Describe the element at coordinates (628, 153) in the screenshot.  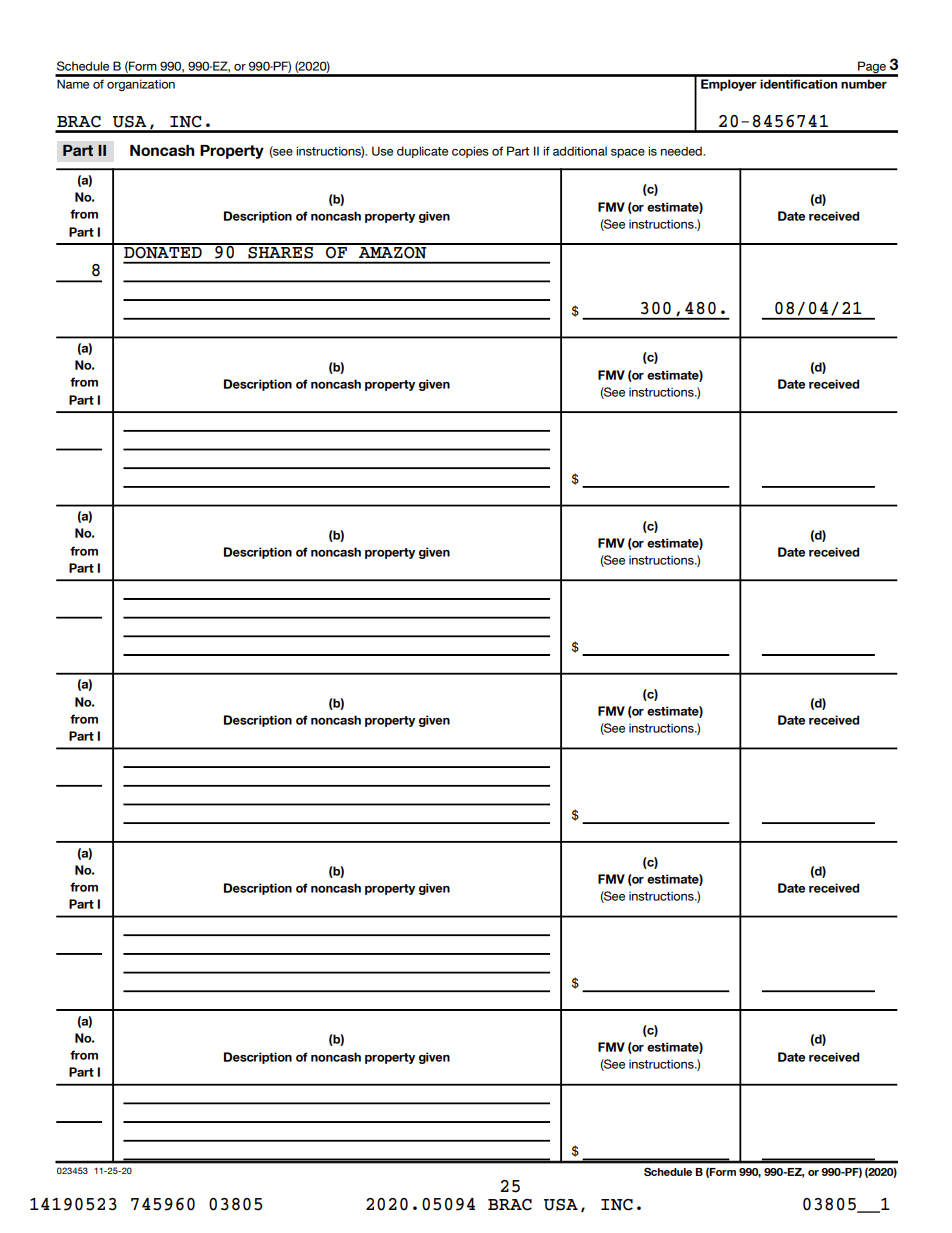
I see `space` at that location.
